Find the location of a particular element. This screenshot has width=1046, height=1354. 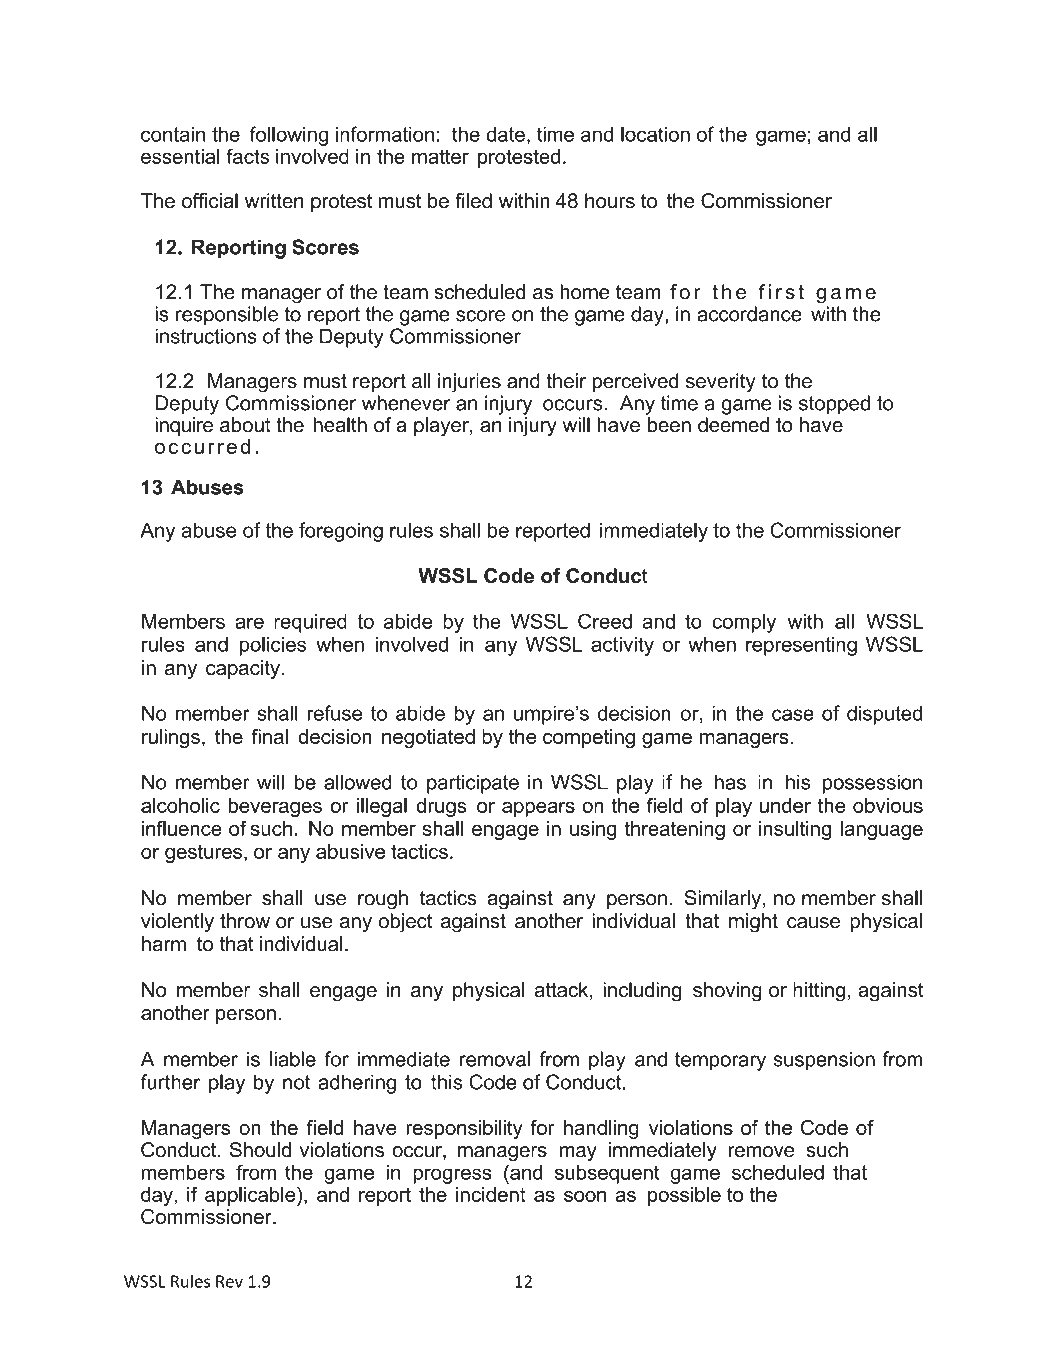

Rev is located at coordinates (229, 1281).
